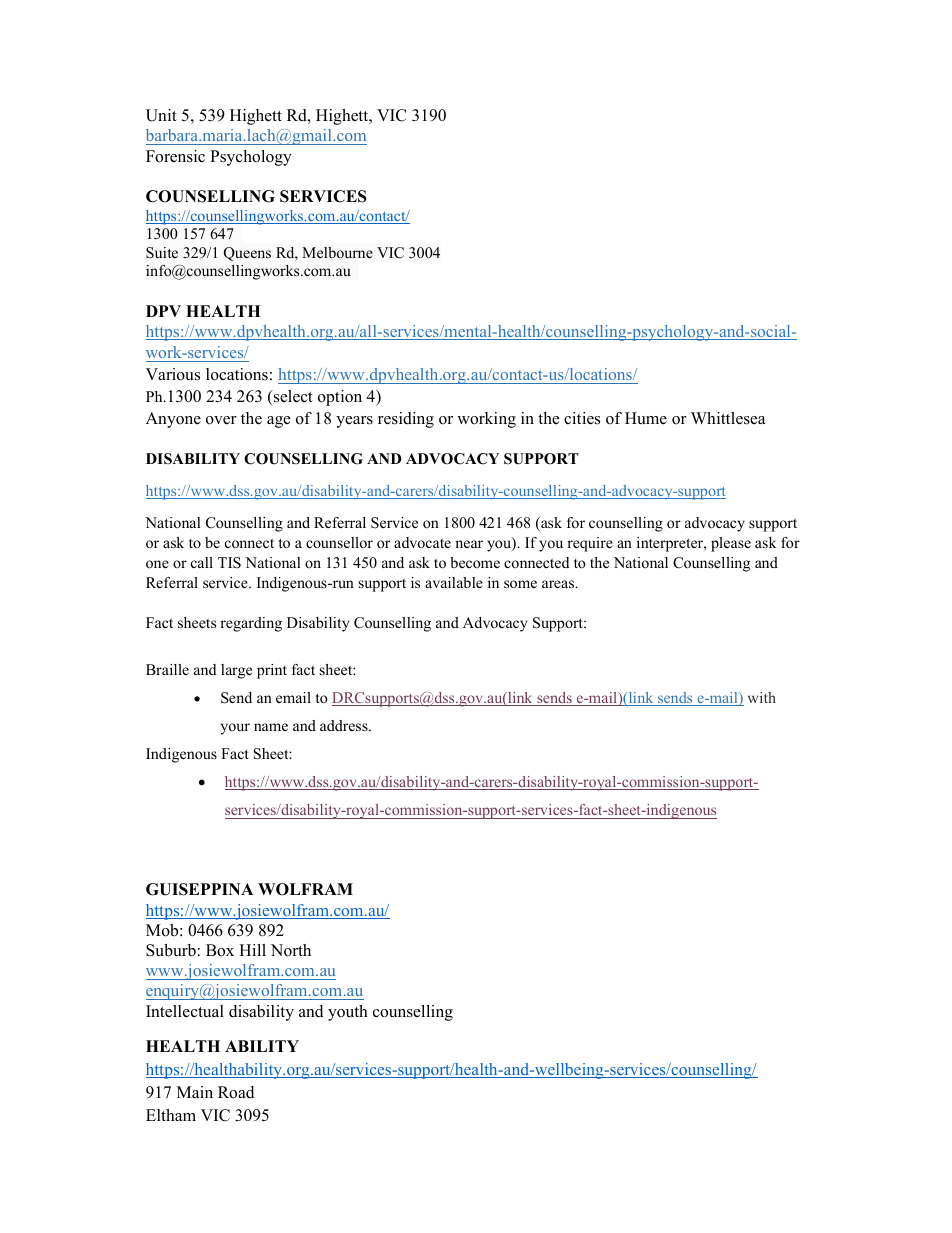  Describe the element at coordinates (236, 1092) in the screenshot. I see `Road` at that location.
